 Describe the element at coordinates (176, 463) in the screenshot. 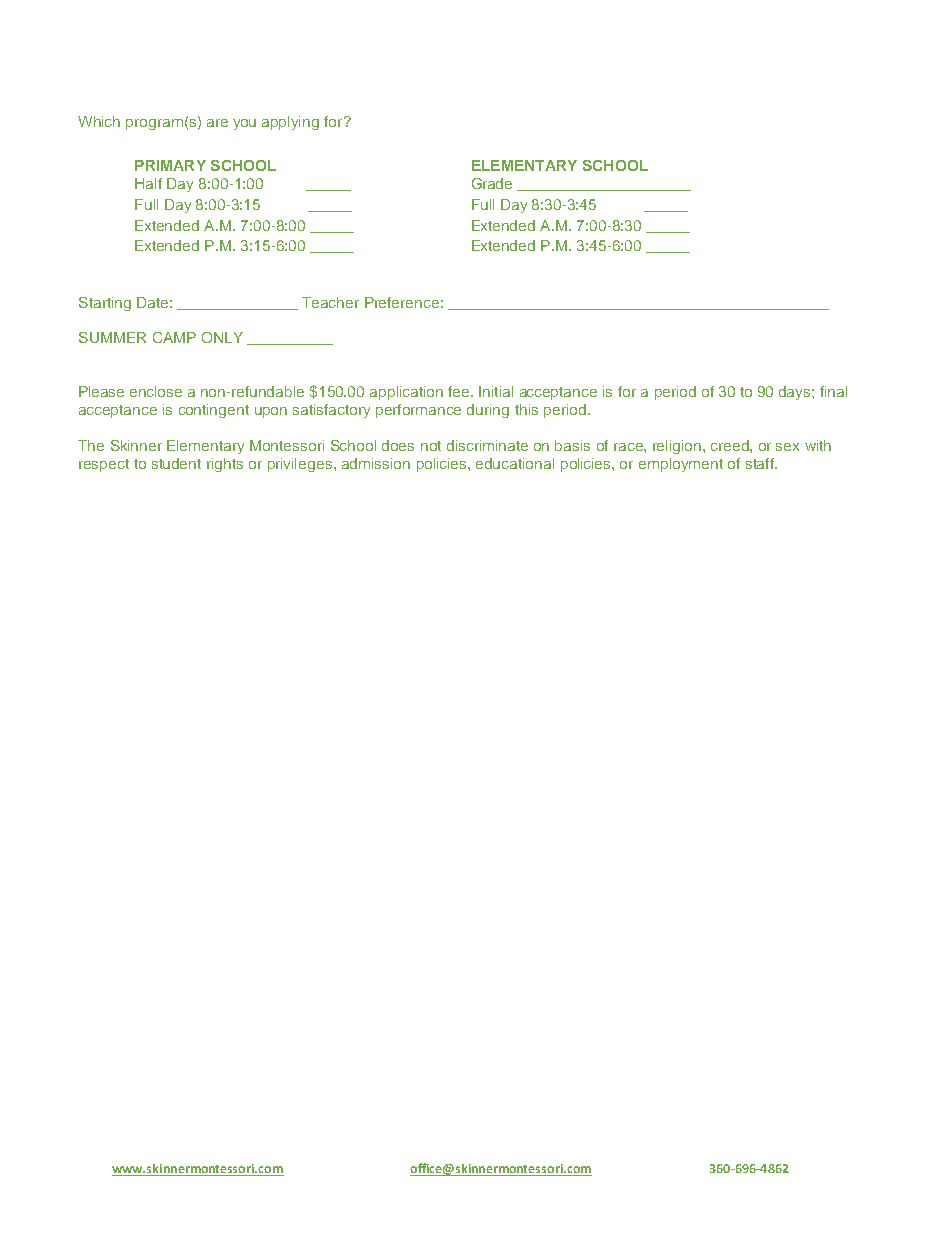

I see `student` at that location.
